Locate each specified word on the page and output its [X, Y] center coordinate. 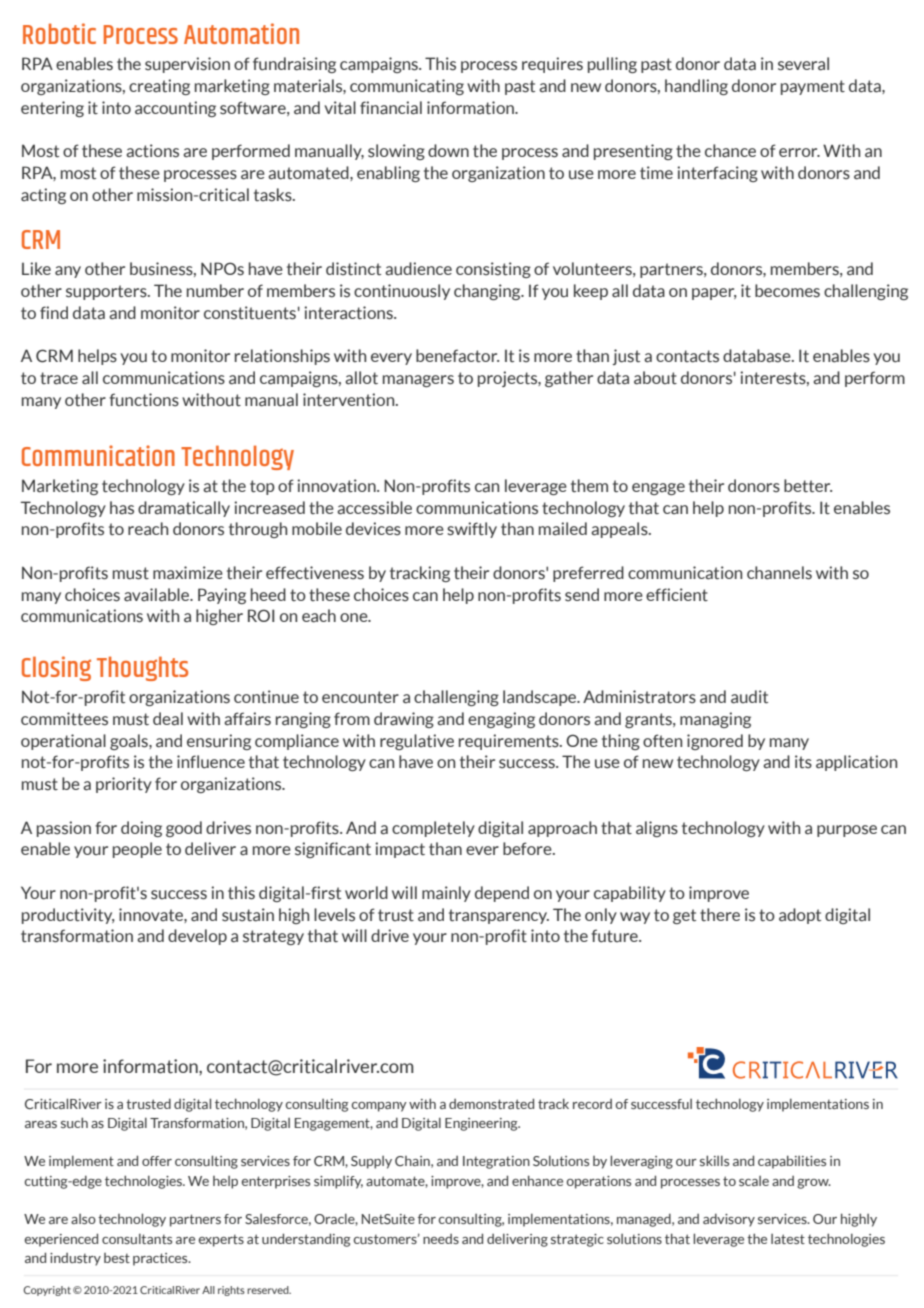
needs [441, 1239]
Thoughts [142, 668]
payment [813, 87]
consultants [137, 1239]
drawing [404, 720]
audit [749, 697]
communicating [407, 87]
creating [159, 87]
